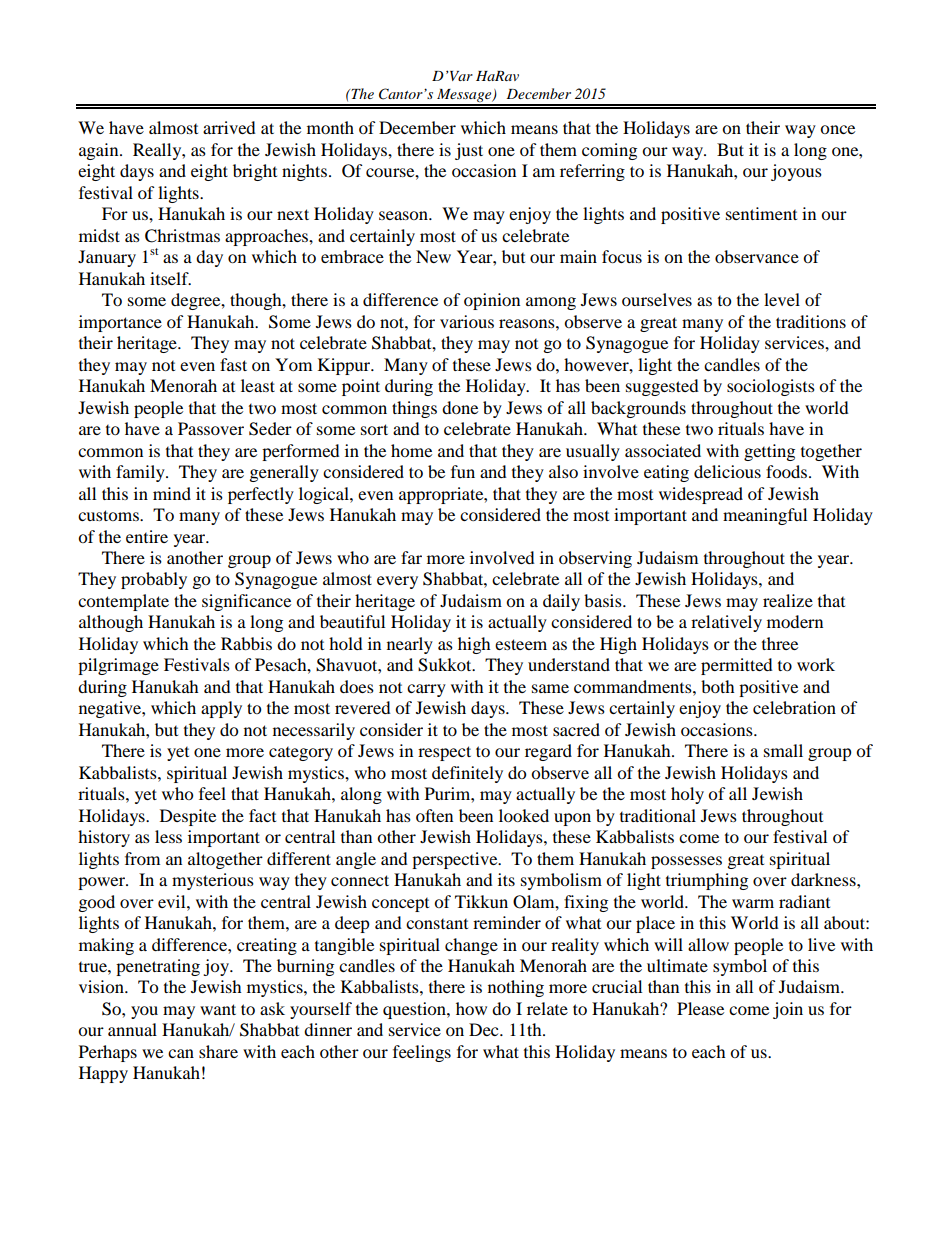  I want to click on joyous, so click(796, 172).
